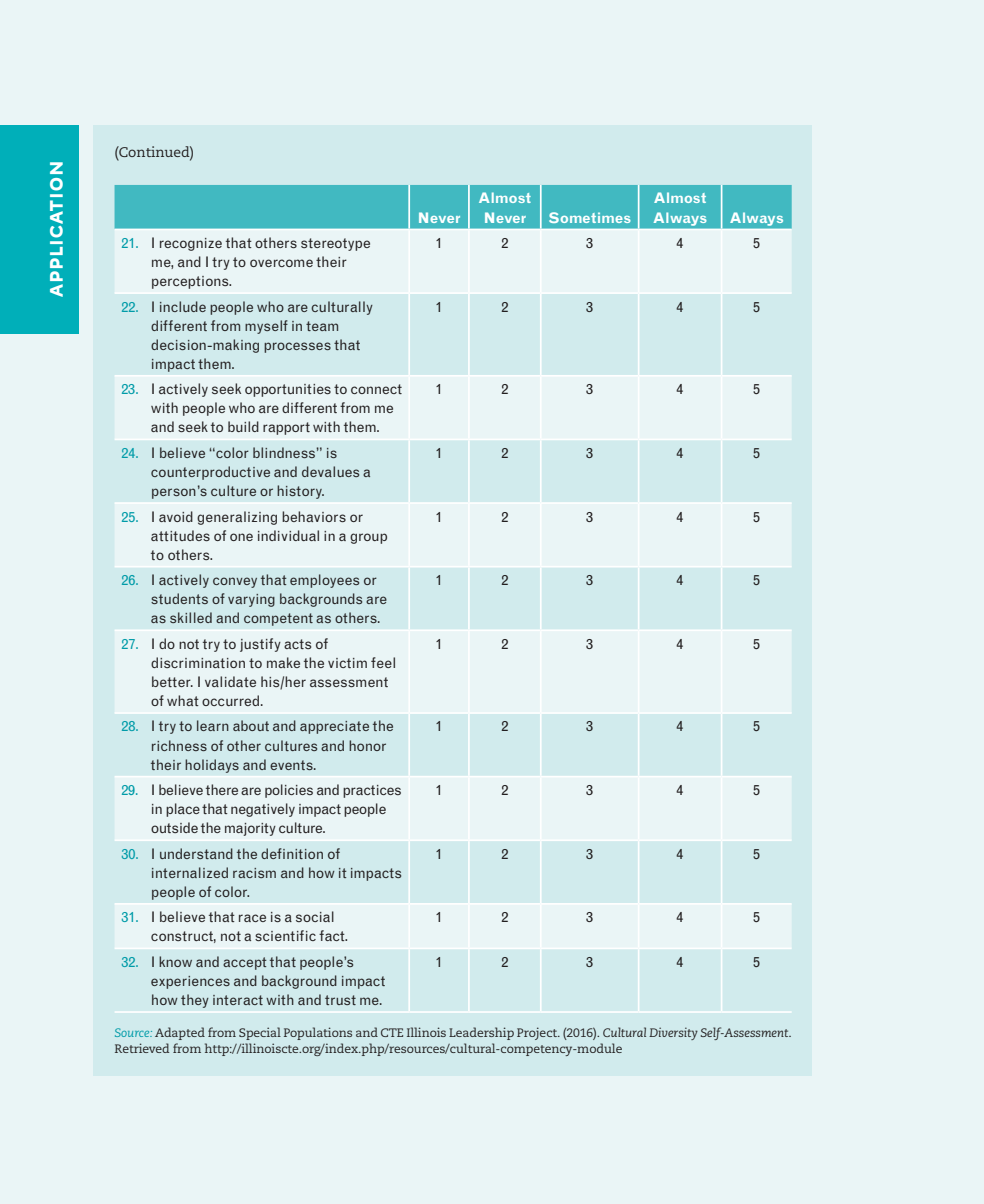 This page has height=1204, width=984. Describe the element at coordinates (367, 745) in the page. I see `honor` at that location.
